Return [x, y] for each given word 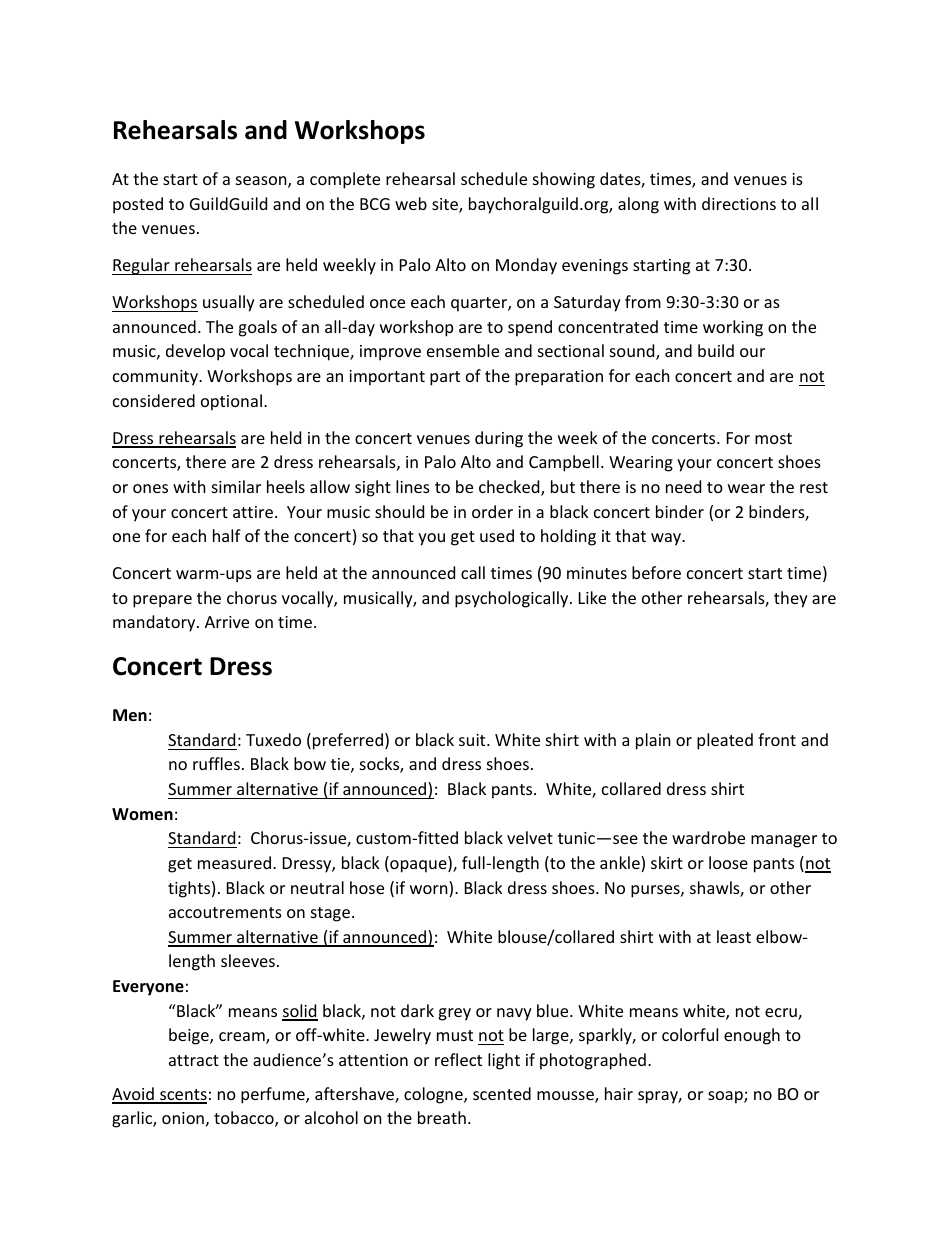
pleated [725, 741]
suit [473, 740]
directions [739, 203]
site [446, 205]
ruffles [216, 763]
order [492, 511]
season [262, 182]
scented [502, 1093]
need [683, 486]
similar [236, 486]
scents [182, 1096]
